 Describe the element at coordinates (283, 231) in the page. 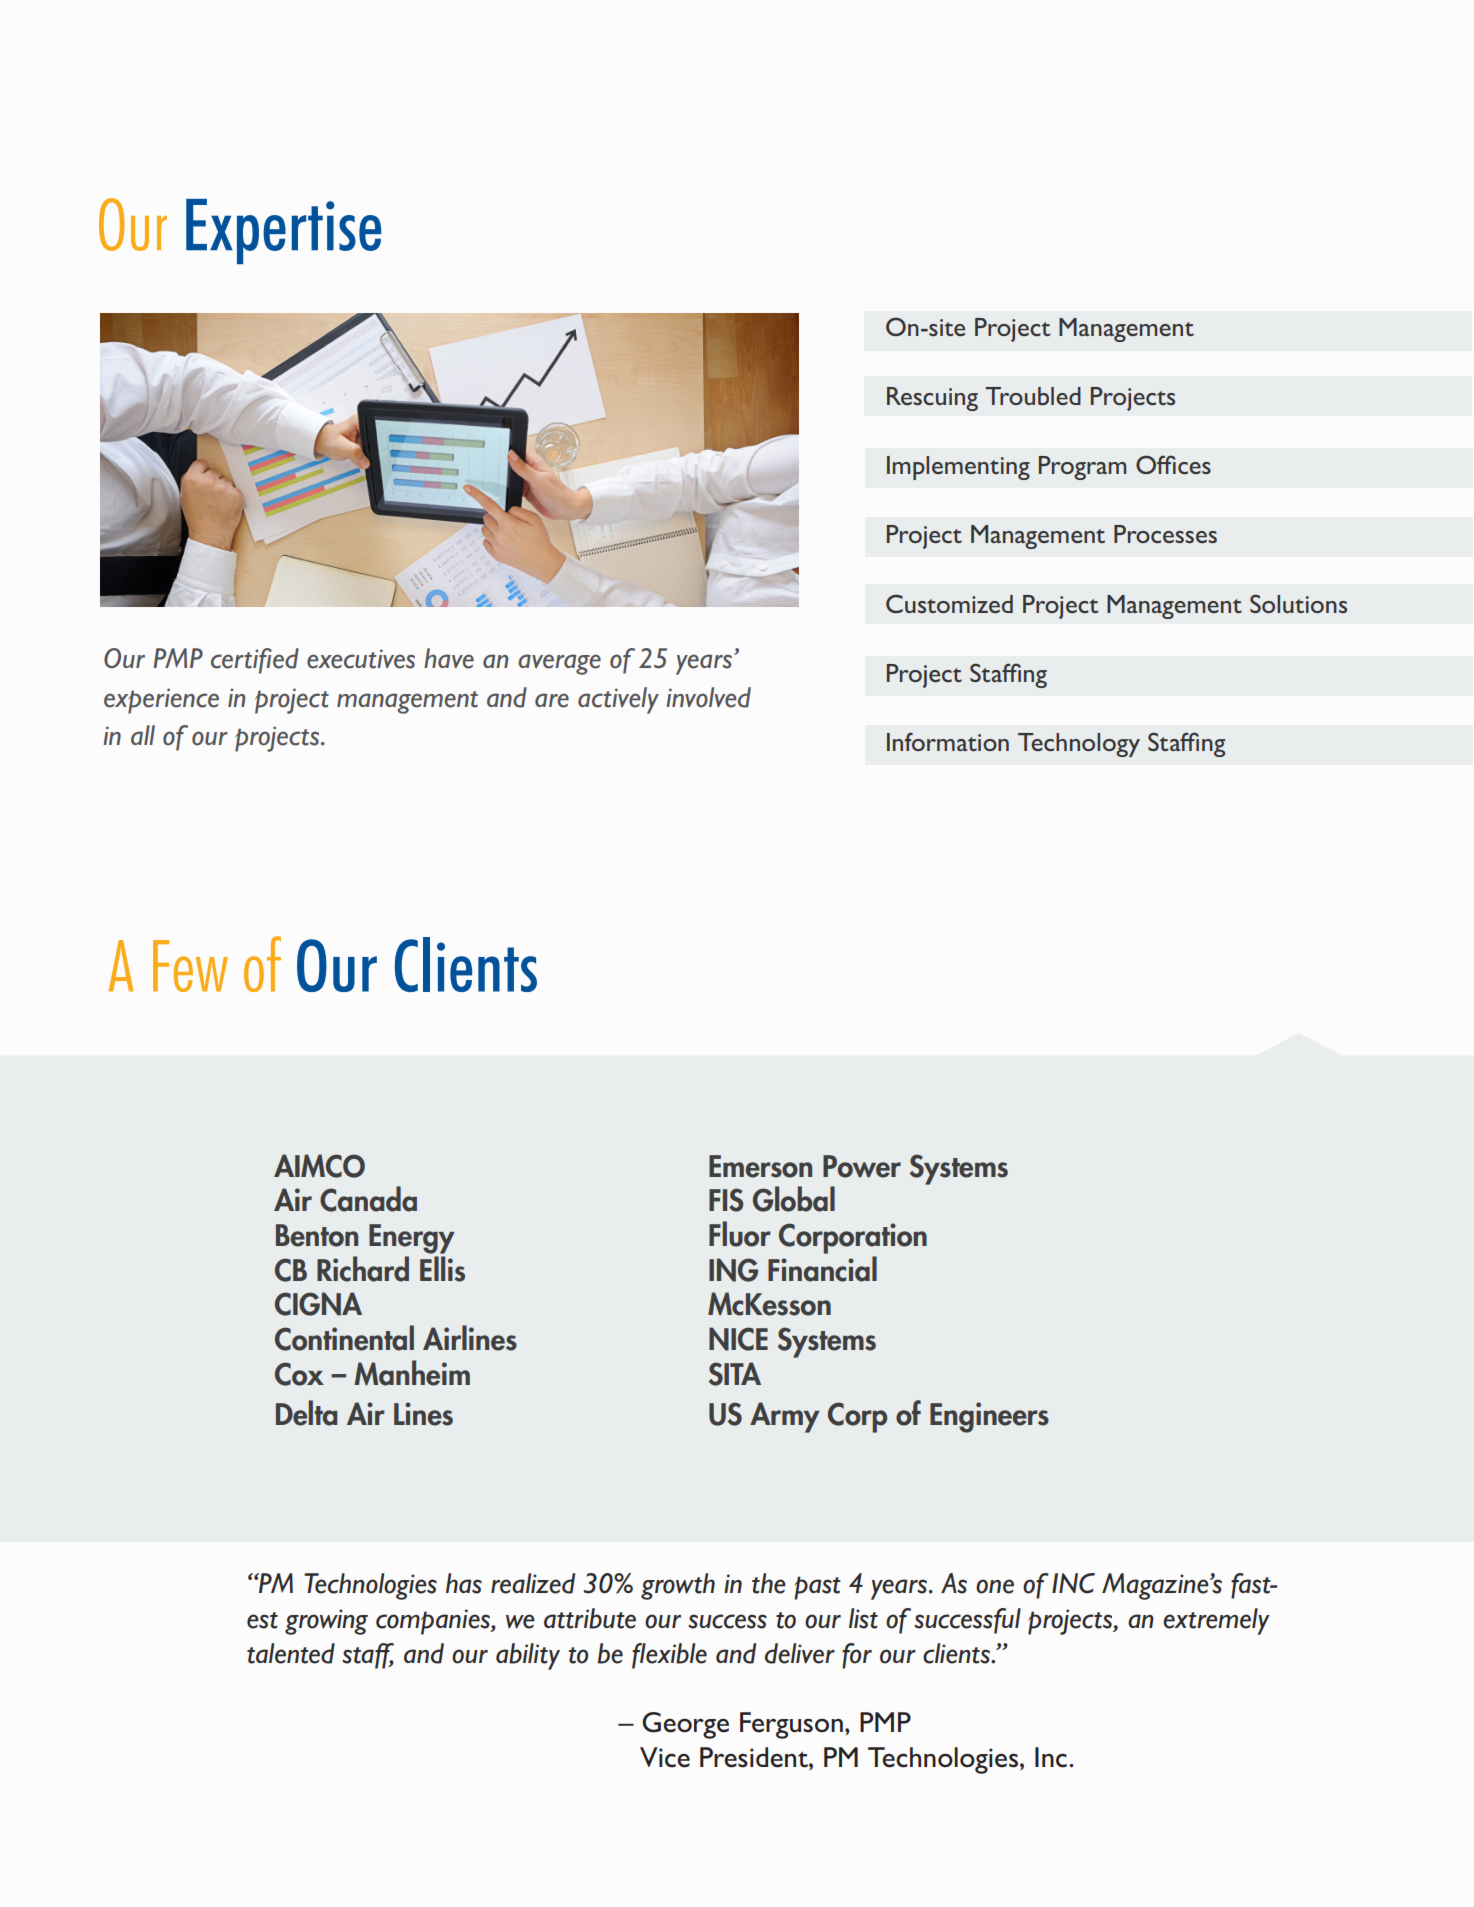

I see `Expertise` at that location.
